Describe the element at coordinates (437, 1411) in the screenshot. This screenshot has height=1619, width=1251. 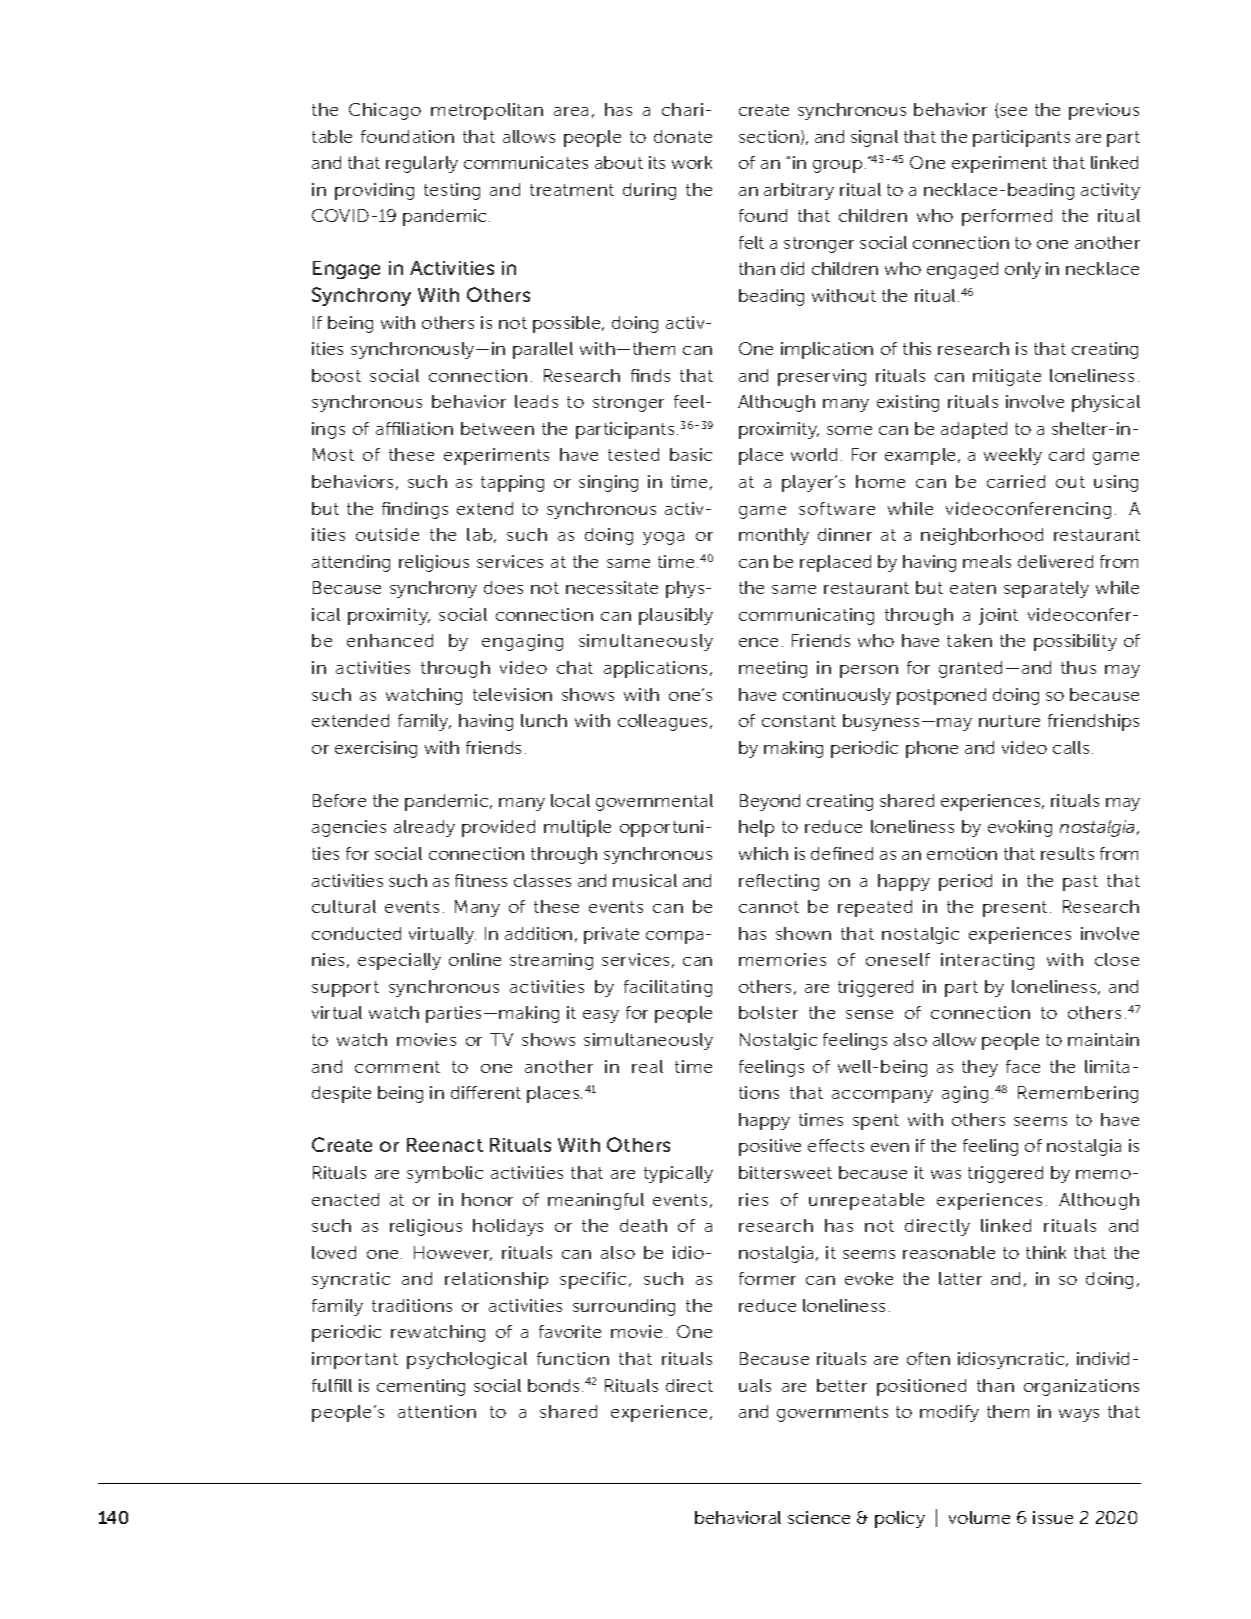
I see `attention` at that location.
